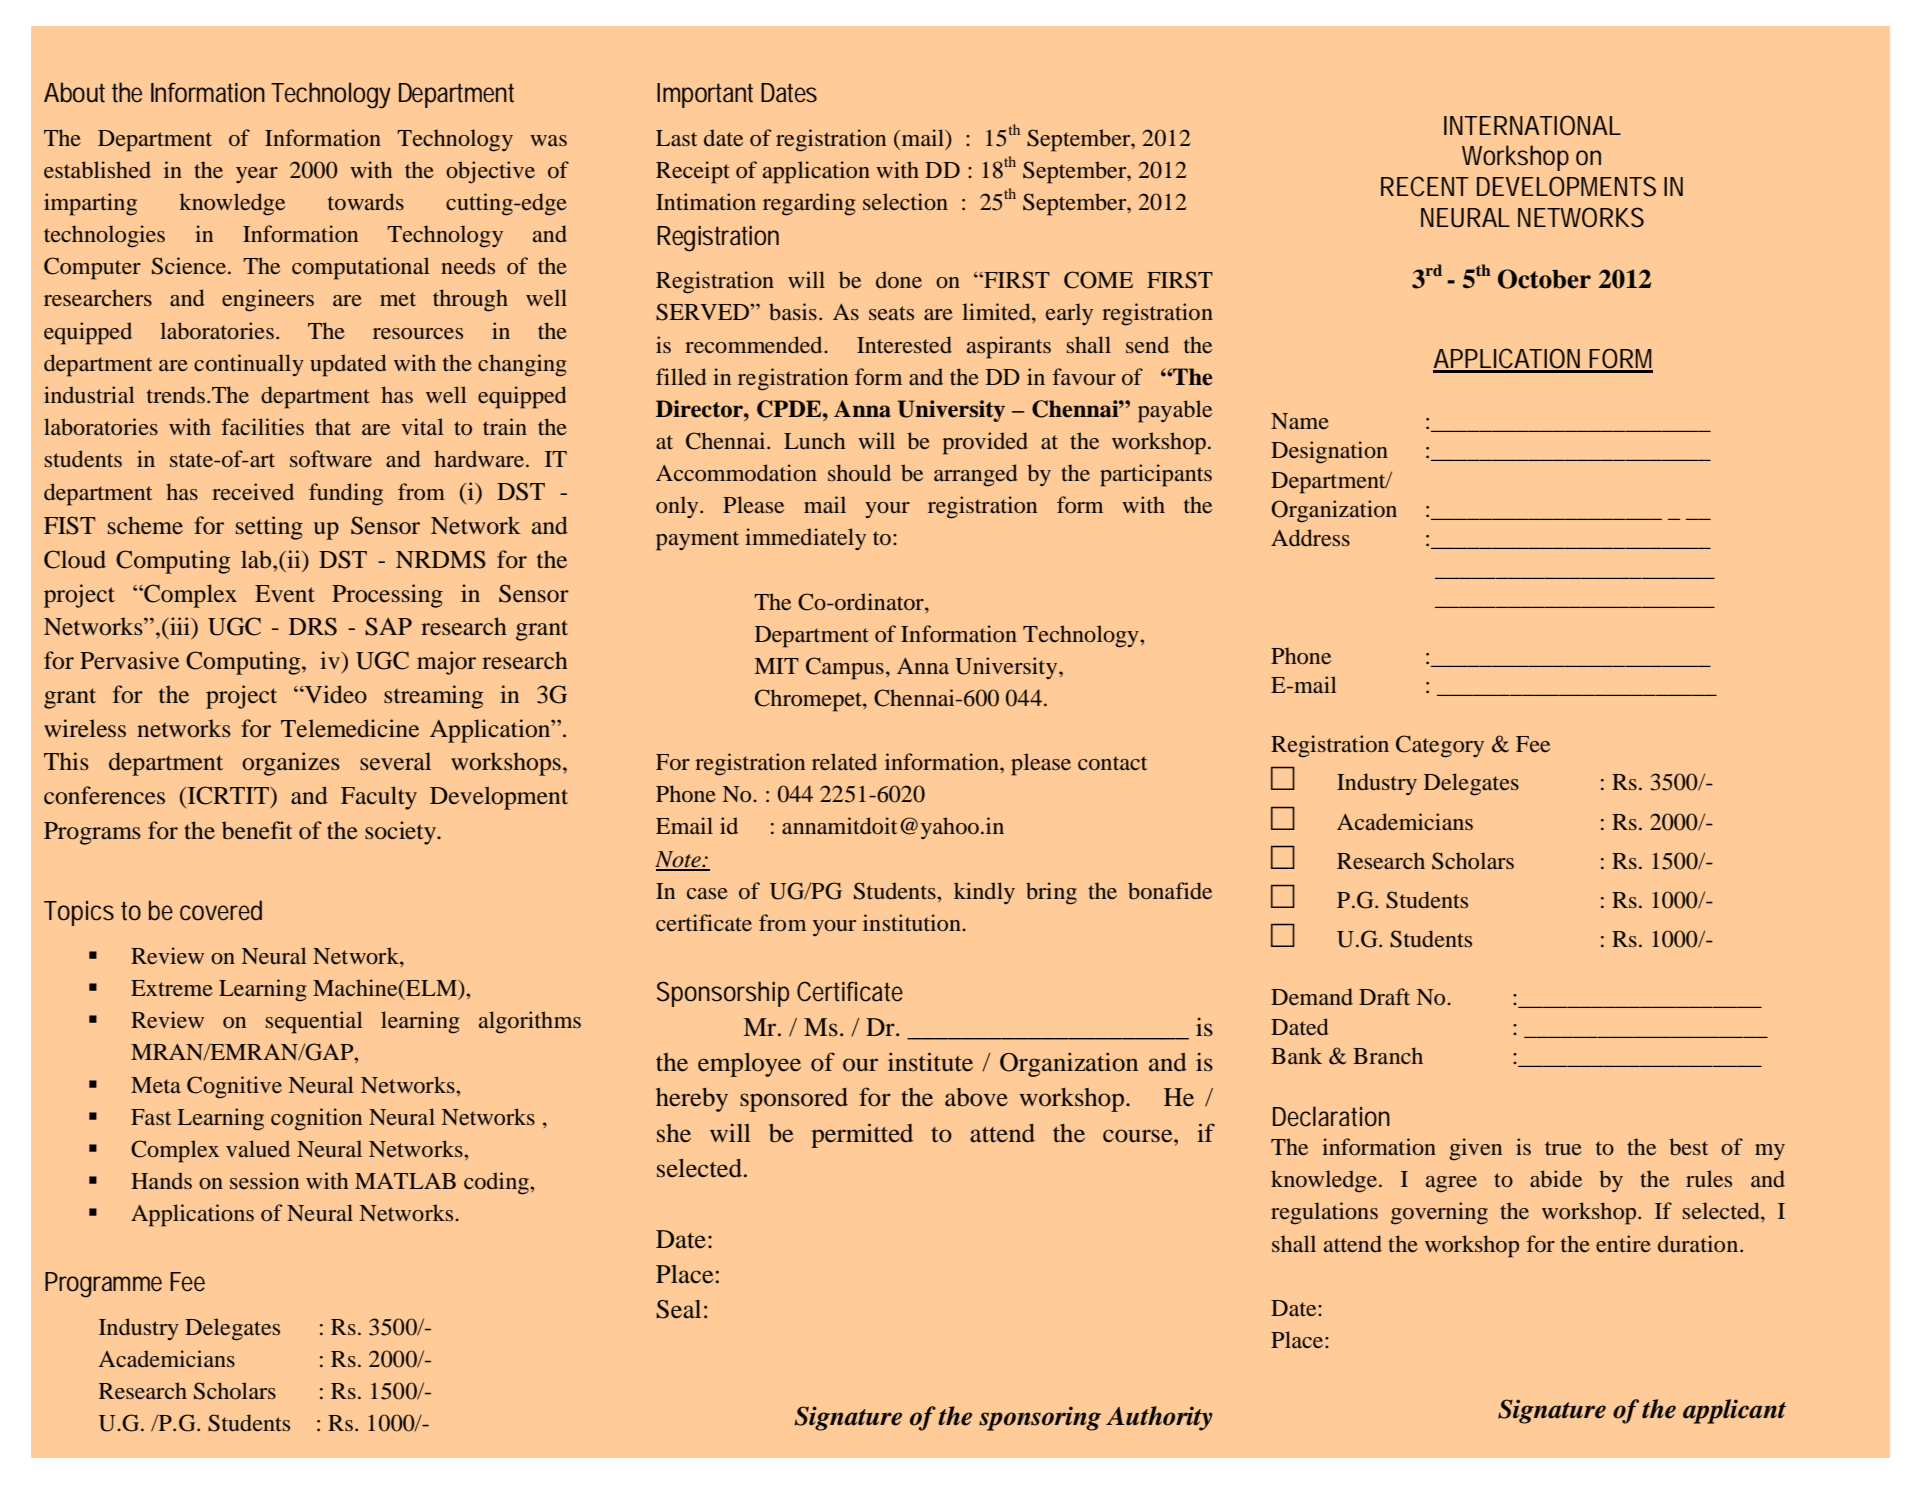 The image size is (1924, 1487). Describe the element at coordinates (103, 1285) in the screenshot. I see `Programme` at that location.
